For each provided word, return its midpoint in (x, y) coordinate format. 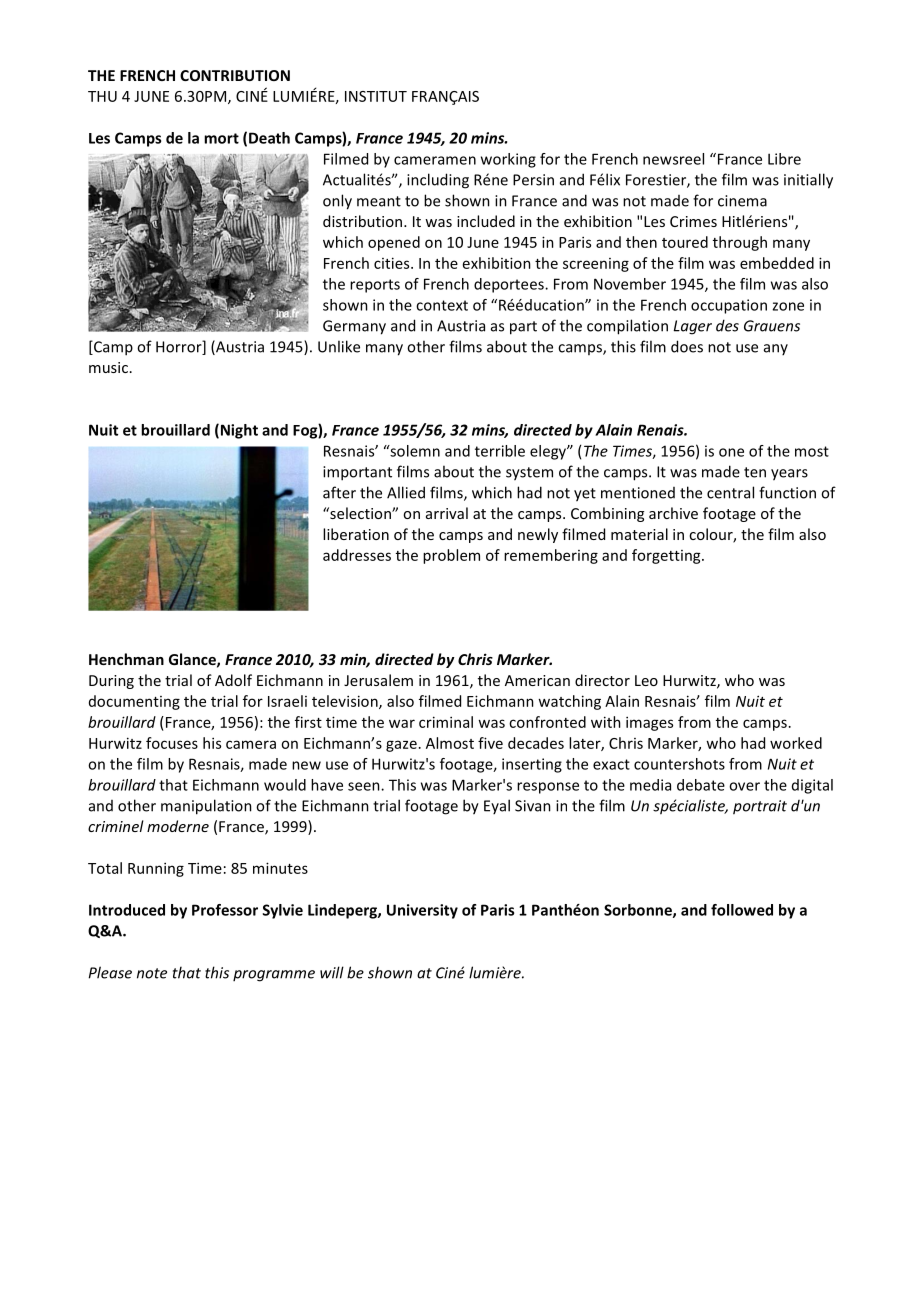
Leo (646, 680)
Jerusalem (378, 680)
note (152, 973)
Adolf (233, 680)
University (422, 911)
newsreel (673, 159)
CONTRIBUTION (235, 75)
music (108, 367)
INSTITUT (376, 96)
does (687, 346)
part (523, 328)
